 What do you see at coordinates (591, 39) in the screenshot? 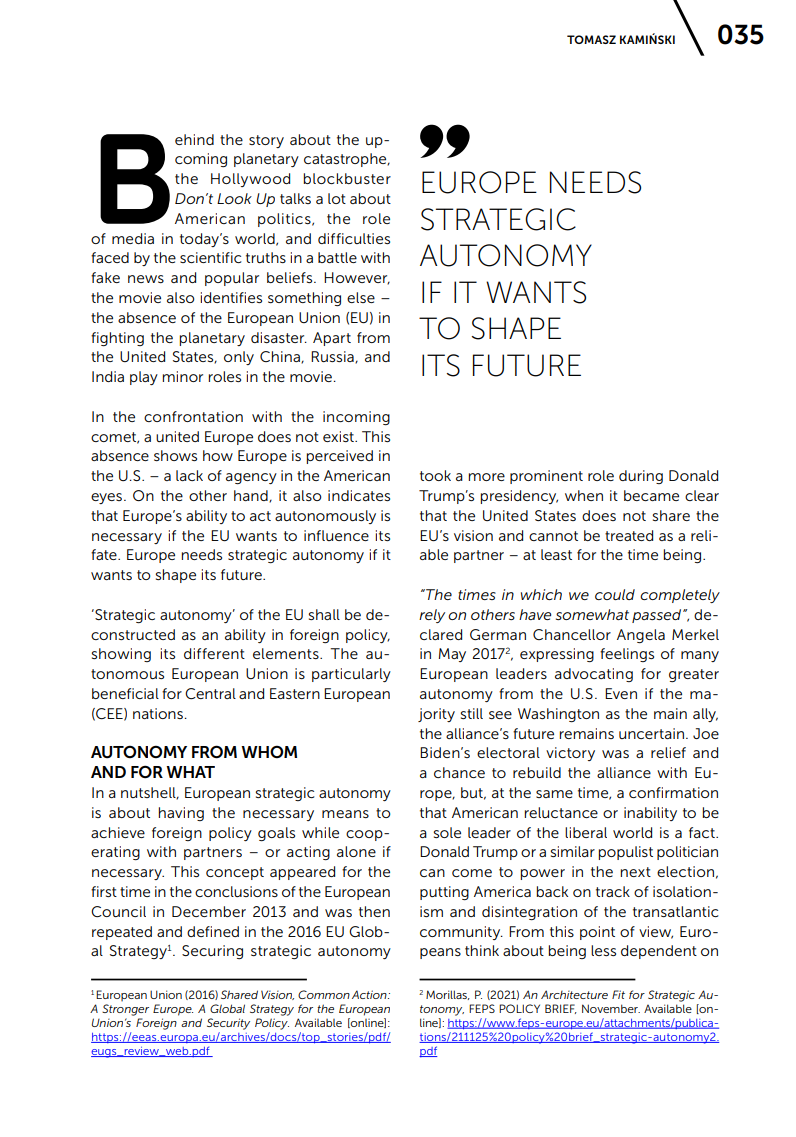
I see `TOMASZ` at bounding box center [591, 39].
